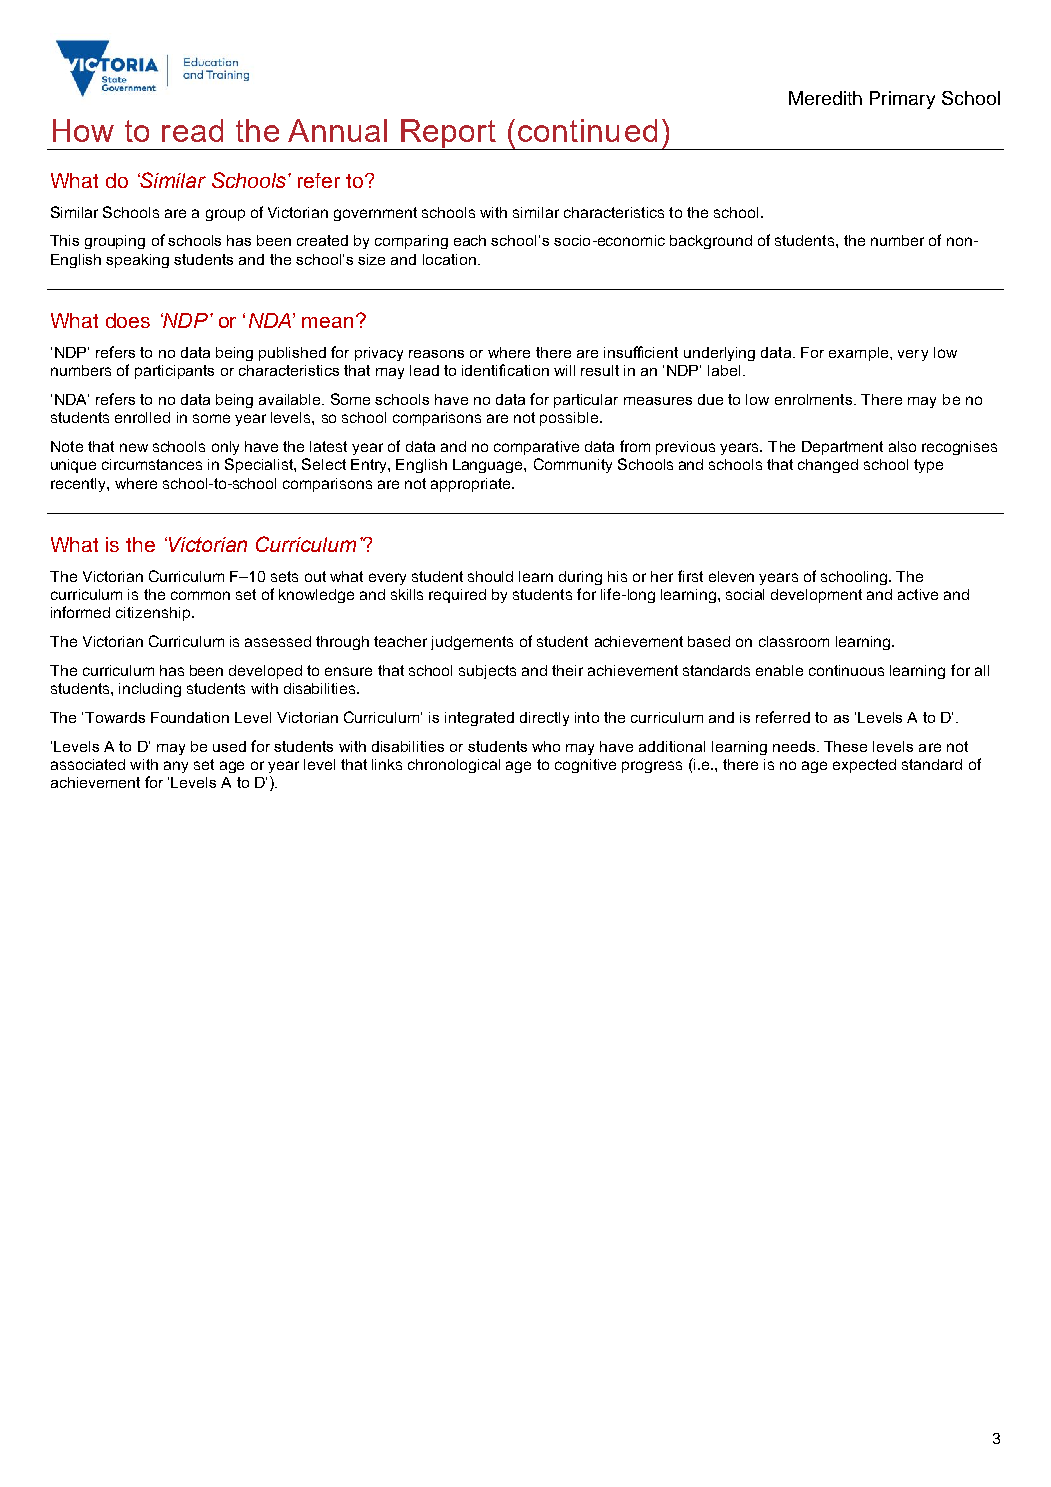 The height and width of the screenshot is (1487, 1051). What do you see at coordinates (229, 746) in the screenshot?
I see `used` at bounding box center [229, 746].
